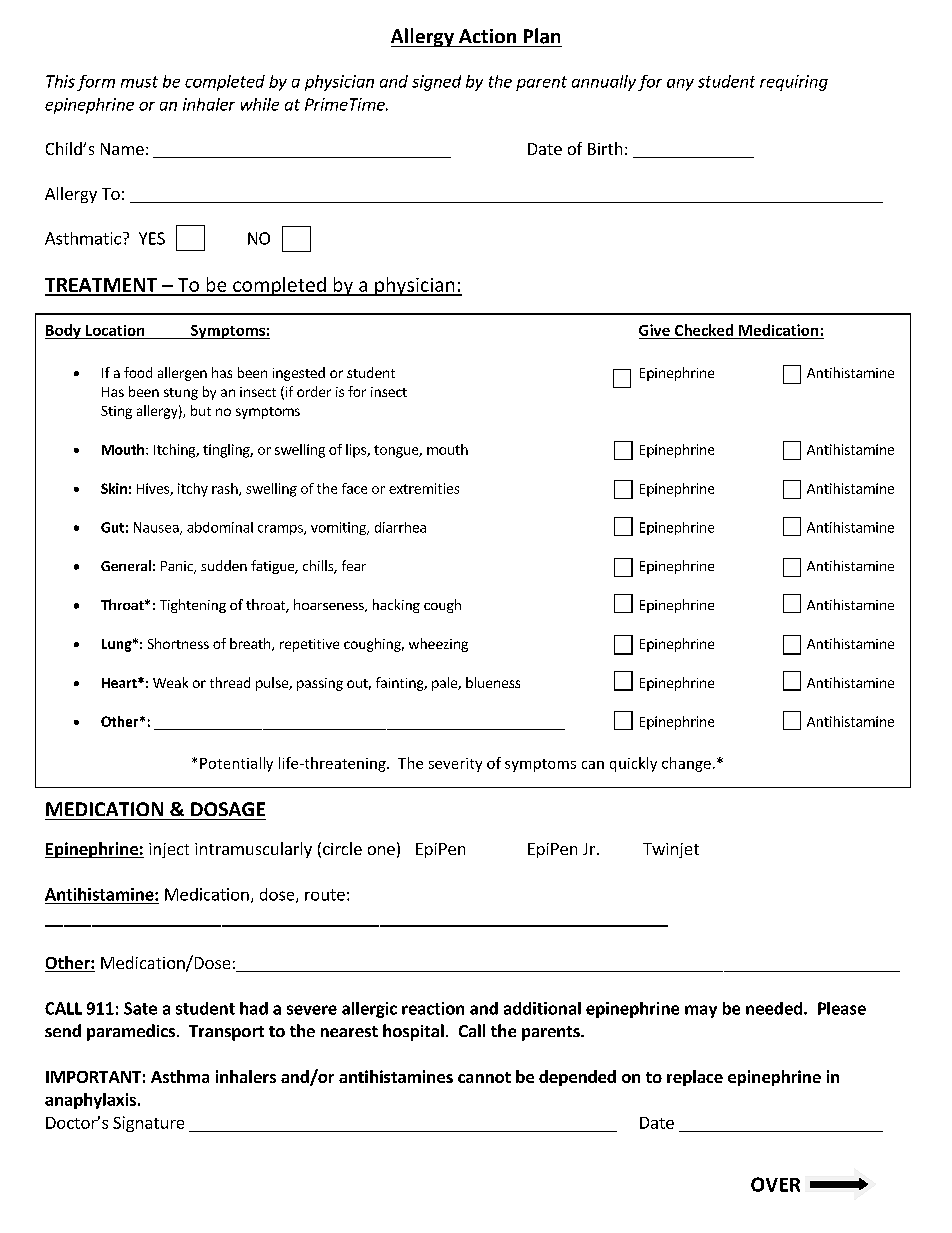 This document has width=952, height=1233. Describe the element at coordinates (193, 606) in the document. I see `Tightening` at that location.
